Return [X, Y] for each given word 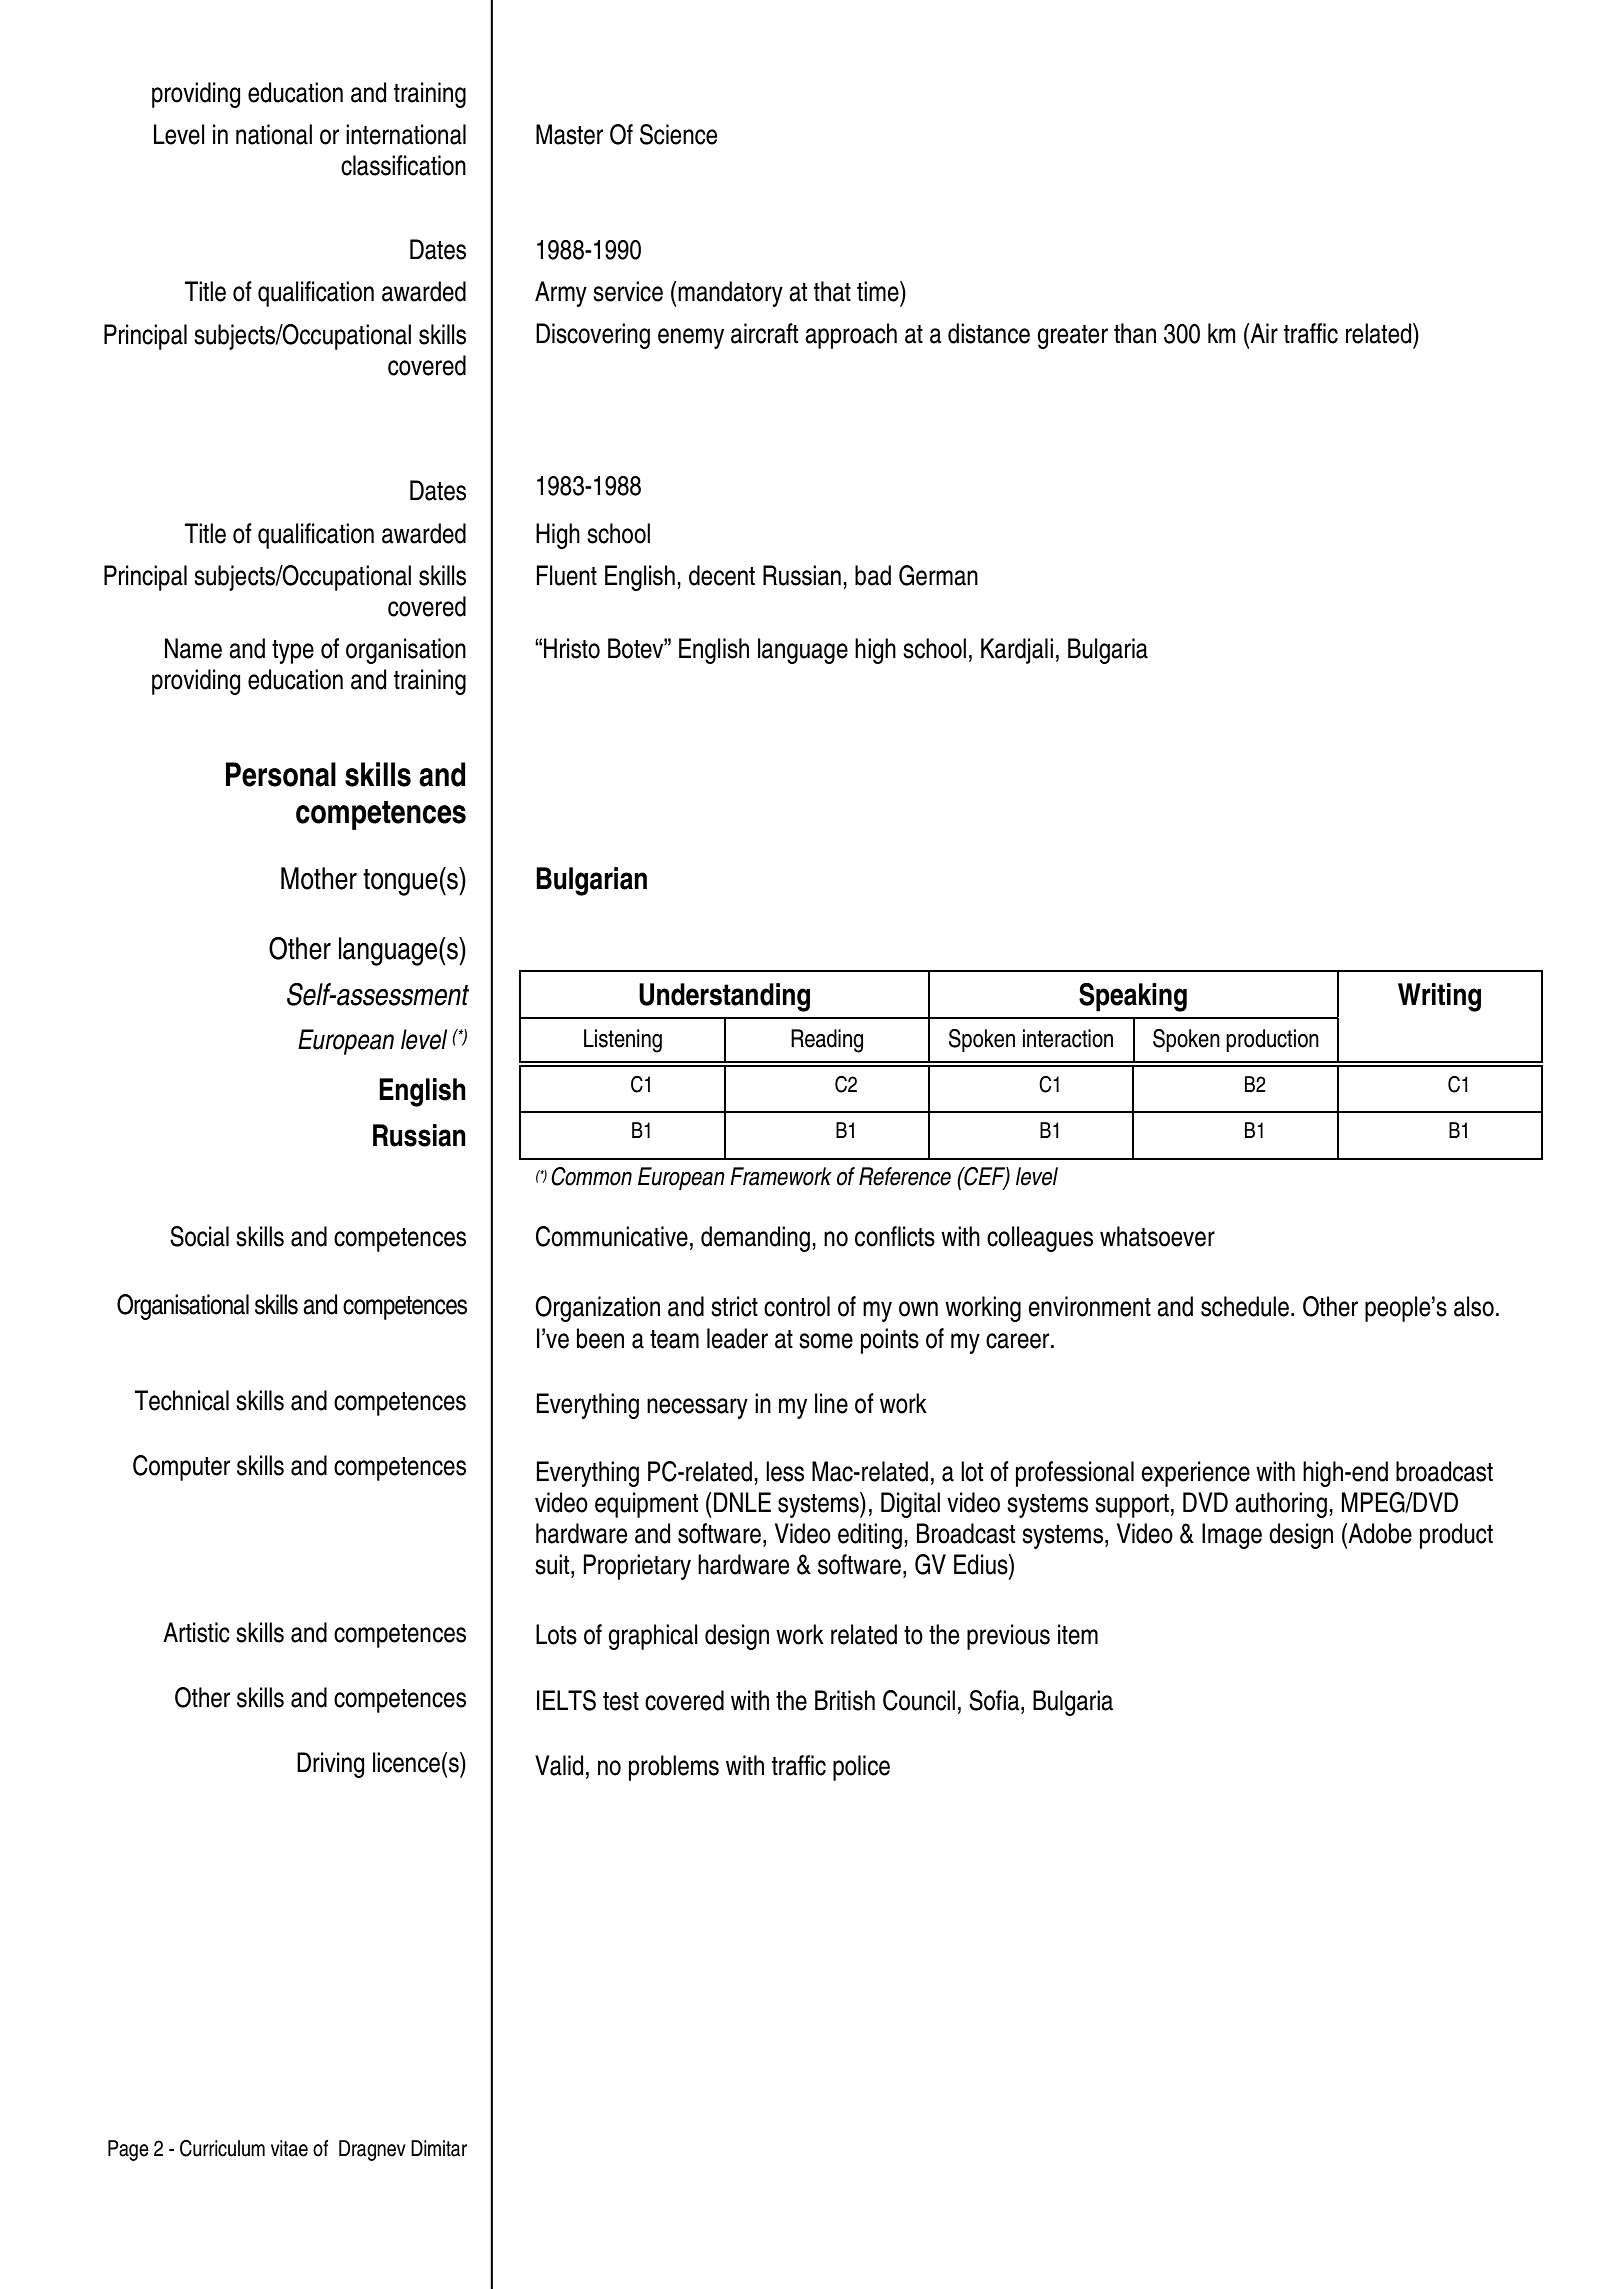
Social [199, 1236]
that [832, 291]
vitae [289, 2148]
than [1135, 333]
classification [403, 165]
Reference [905, 1176]
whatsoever [1157, 1236]
